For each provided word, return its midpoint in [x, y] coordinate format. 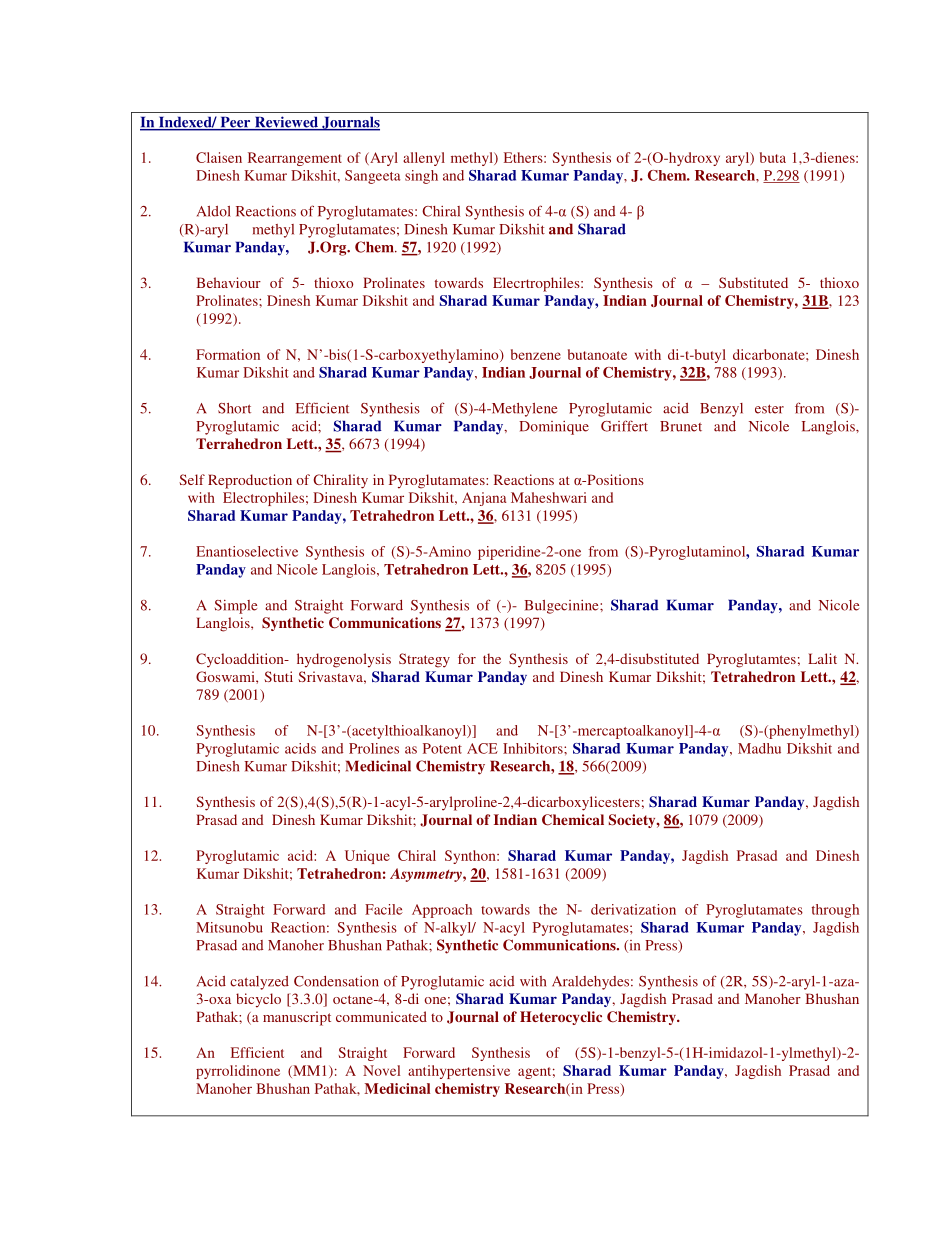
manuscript [297, 1018]
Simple [235, 607]
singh [421, 177]
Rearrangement [295, 159]
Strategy [424, 660]
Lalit [822, 658]
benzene [536, 354]
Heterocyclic [561, 1018]
